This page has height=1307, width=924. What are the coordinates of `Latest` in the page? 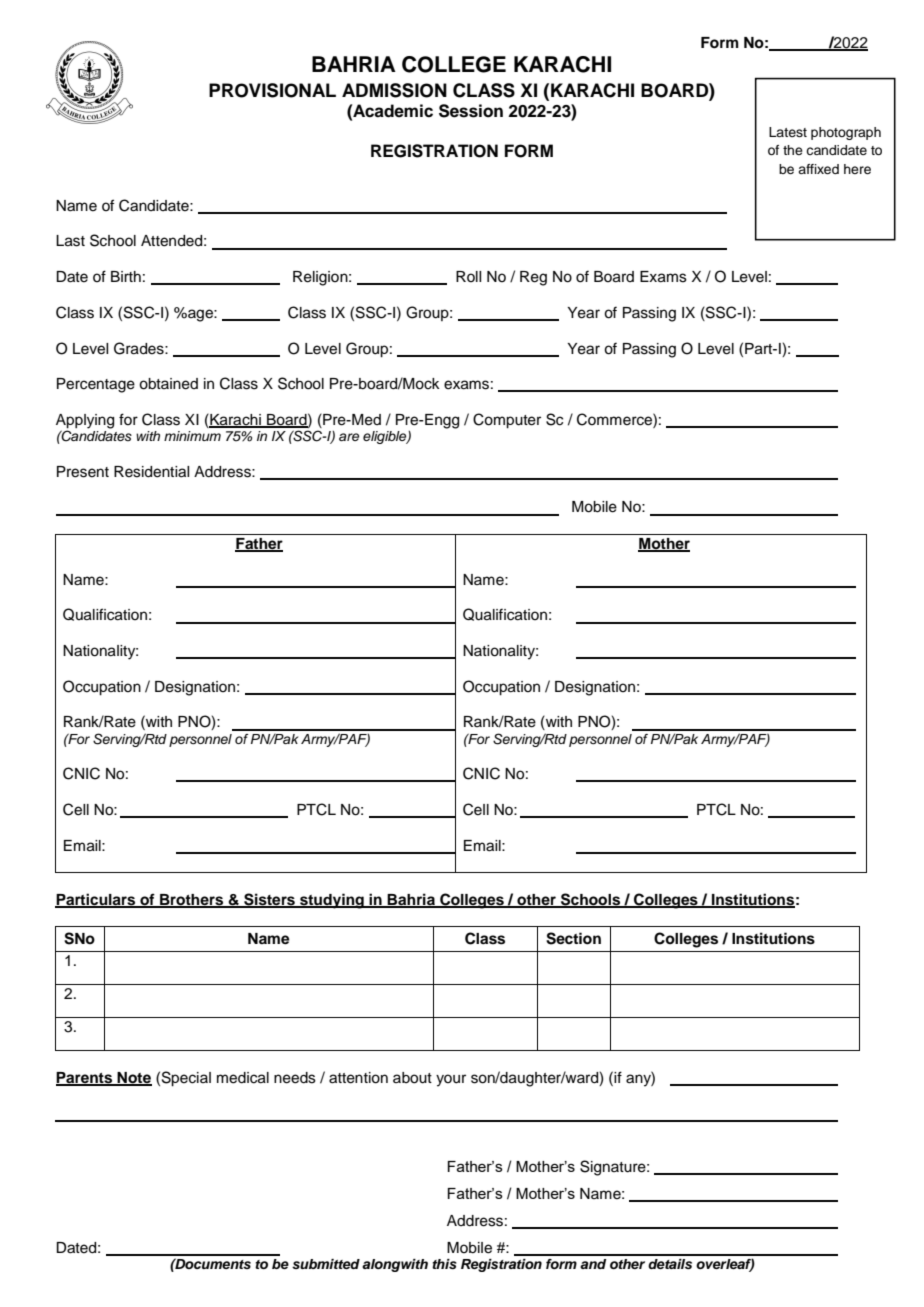 It's located at (788, 132).
